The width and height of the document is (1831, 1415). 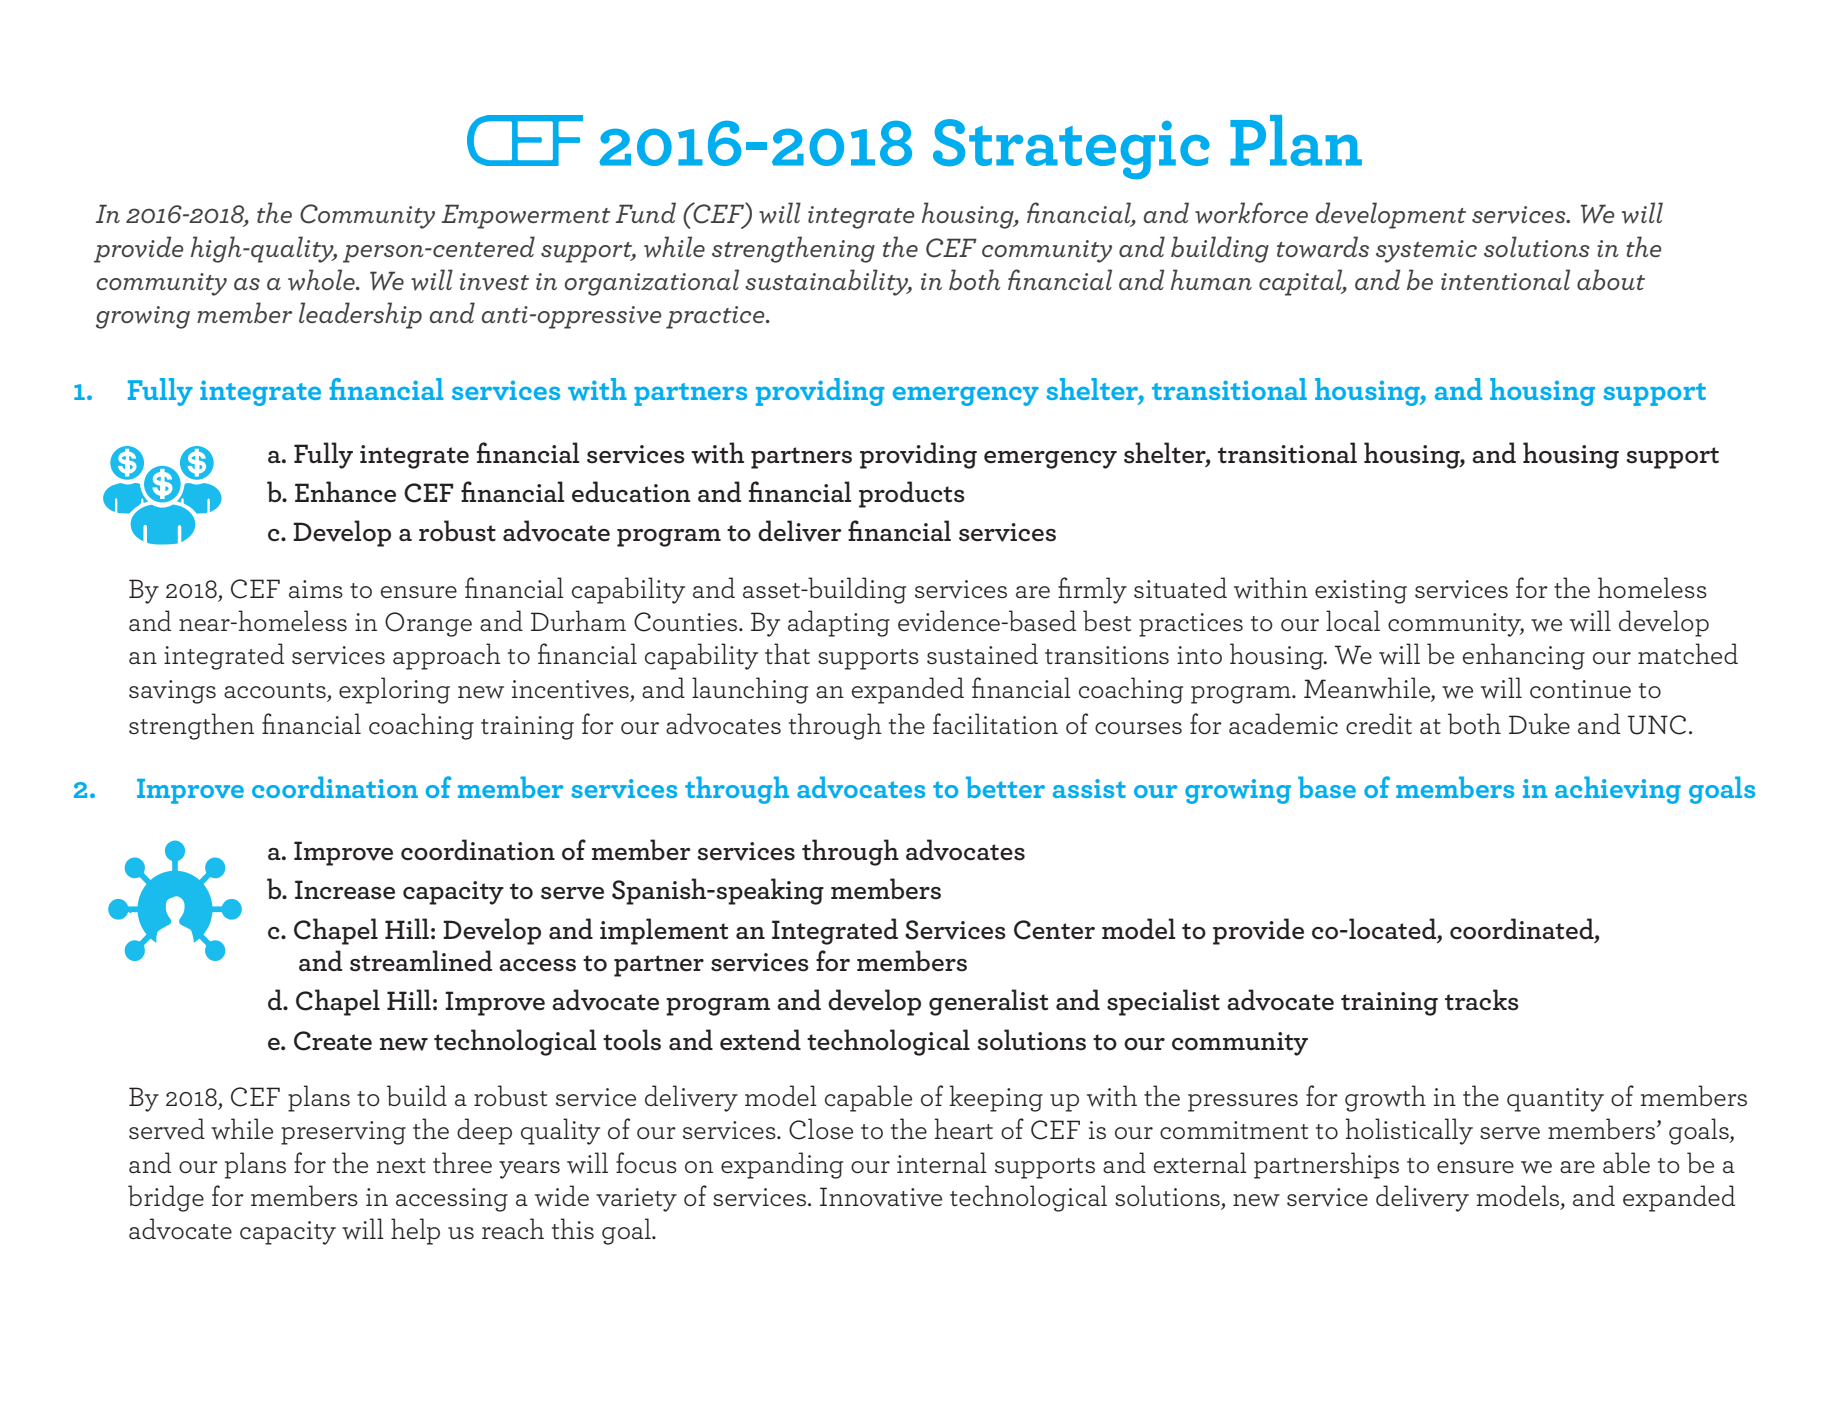 I want to click on intentional, so click(x=1505, y=279).
